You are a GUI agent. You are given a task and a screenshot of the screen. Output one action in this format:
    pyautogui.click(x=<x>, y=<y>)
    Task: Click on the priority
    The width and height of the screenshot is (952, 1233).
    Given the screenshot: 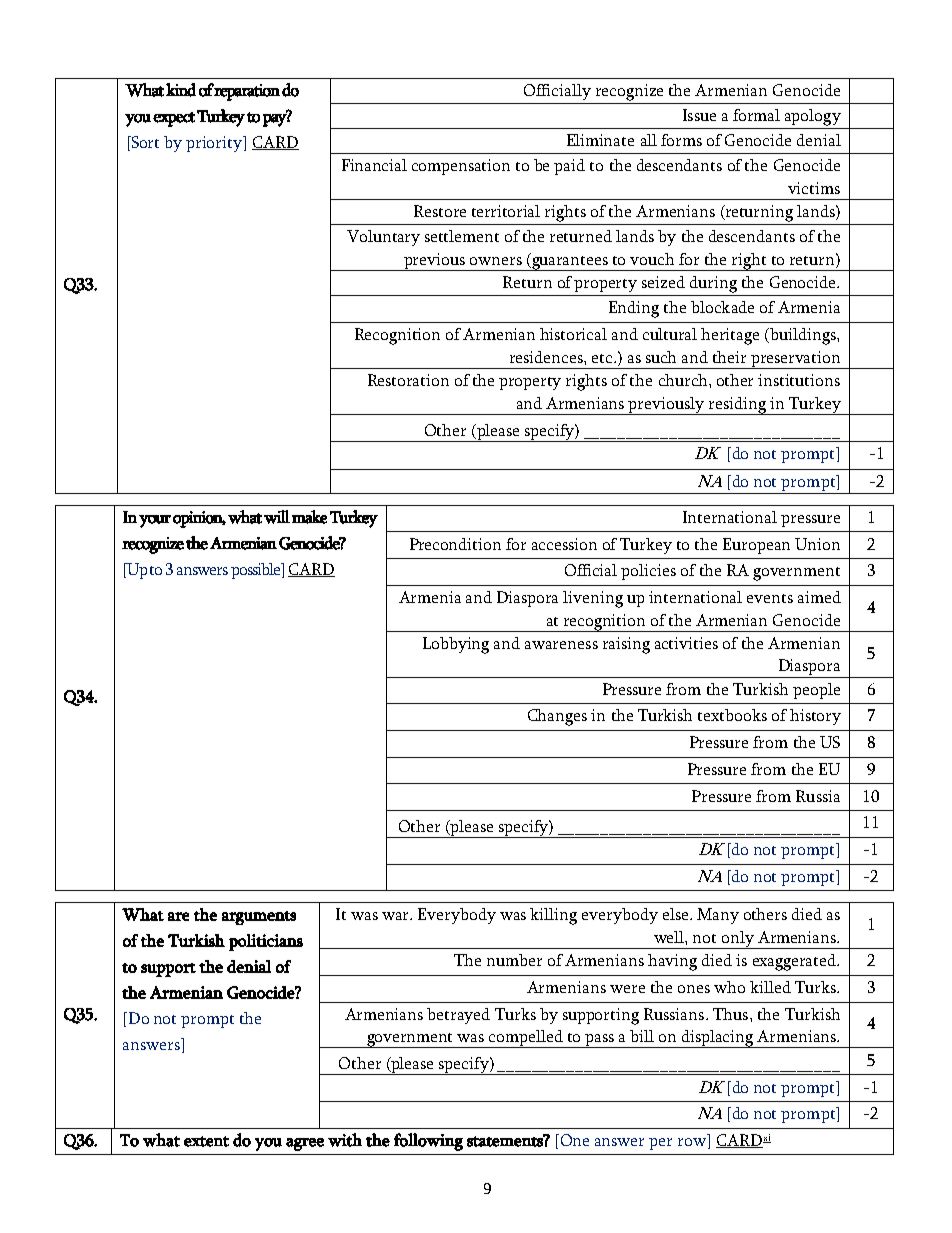 What is the action you would take?
    pyautogui.click(x=215, y=144)
